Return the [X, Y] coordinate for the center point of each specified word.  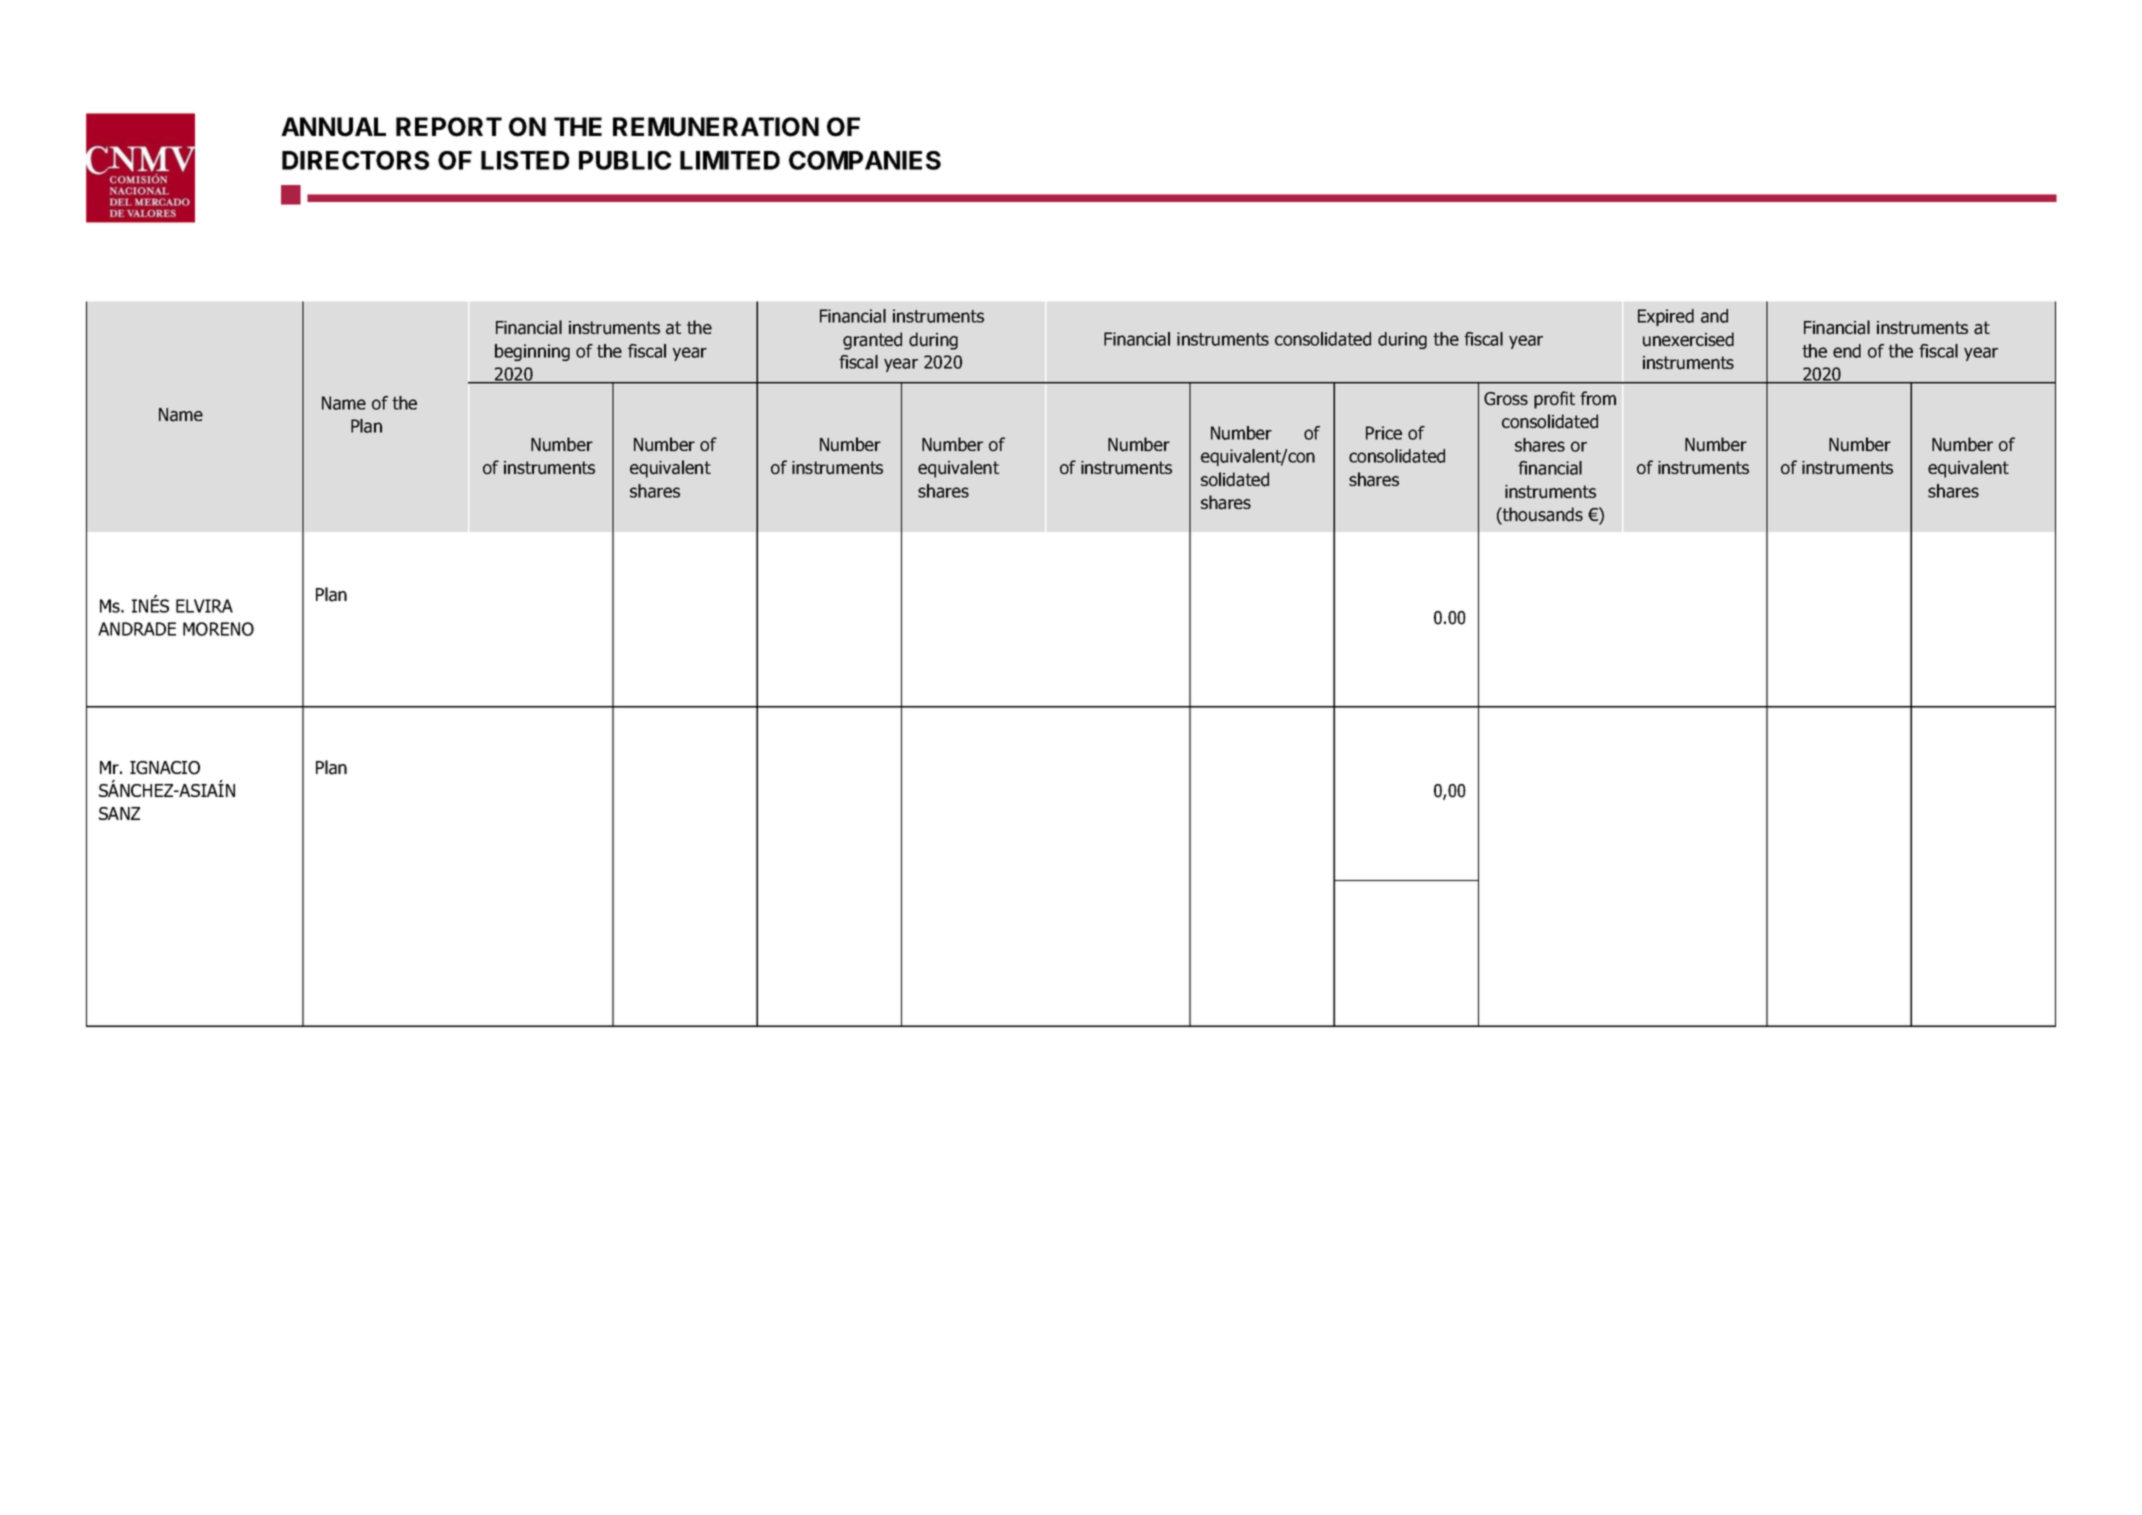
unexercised [1688, 339]
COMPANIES [865, 160]
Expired [1666, 317]
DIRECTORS [355, 160]
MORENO [218, 629]
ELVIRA [204, 606]
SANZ [119, 813]
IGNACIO [165, 768]
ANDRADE [137, 629]
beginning [532, 352]
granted [872, 341]
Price [1384, 433]
